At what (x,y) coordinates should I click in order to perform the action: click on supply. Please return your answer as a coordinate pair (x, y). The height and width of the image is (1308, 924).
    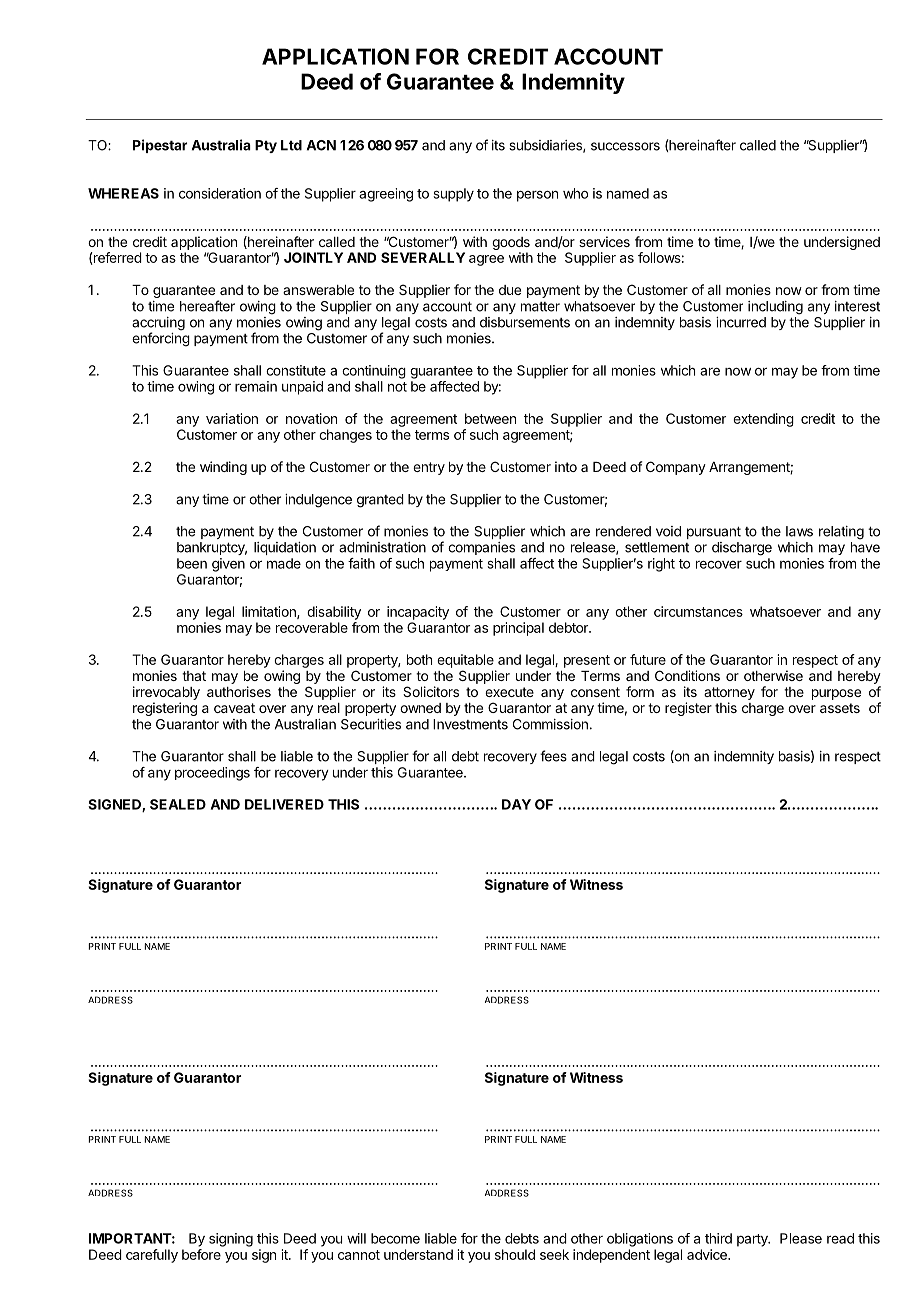
    Looking at the image, I should click on (454, 195).
